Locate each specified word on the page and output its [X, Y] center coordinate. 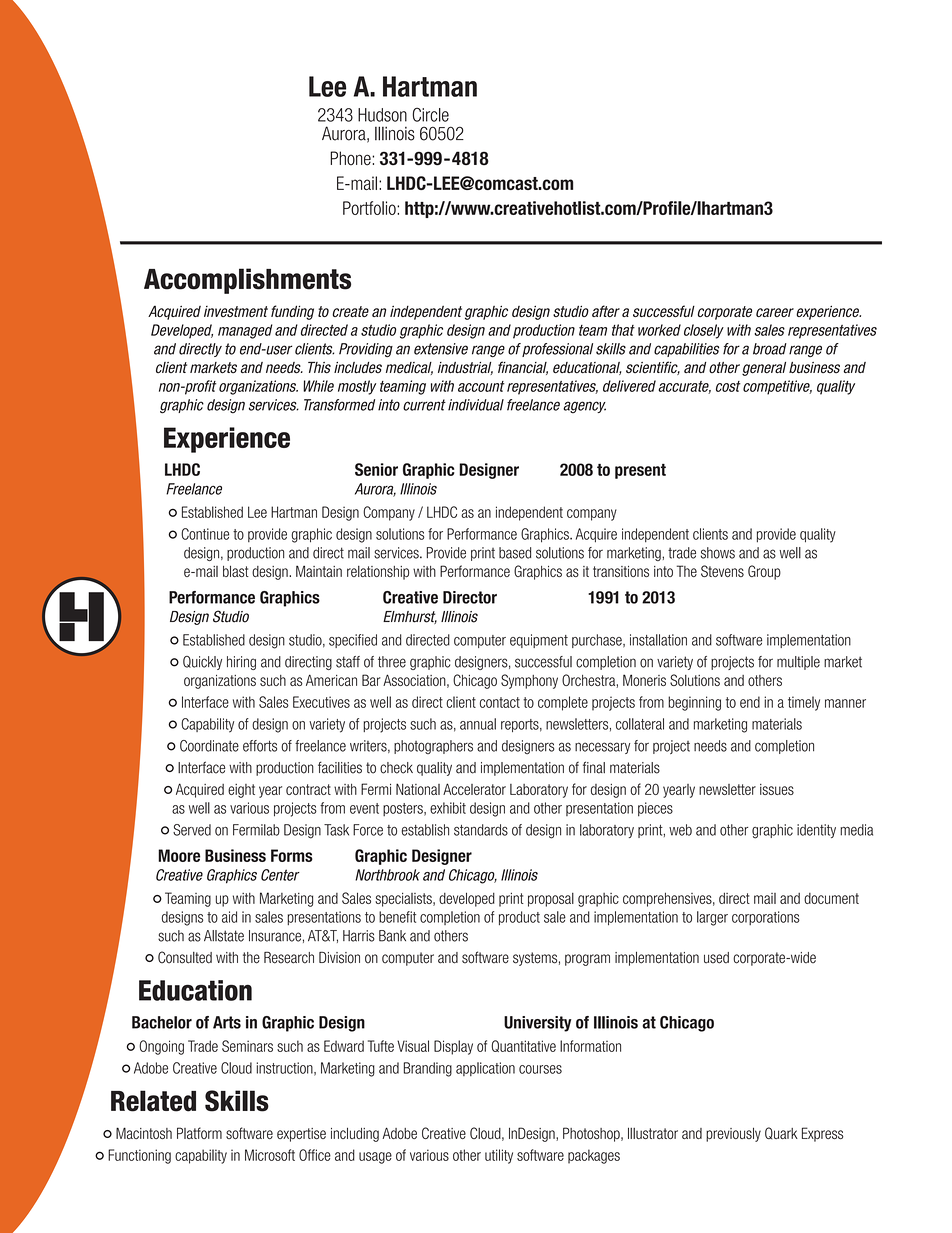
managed [245, 331]
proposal [551, 900]
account [481, 386]
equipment [539, 641]
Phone [351, 158]
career [775, 312]
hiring [241, 663]
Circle [431, 114]
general [764, 369]
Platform [199, 1133]
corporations [766, 918]
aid [229, 917]
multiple [798, 663]
